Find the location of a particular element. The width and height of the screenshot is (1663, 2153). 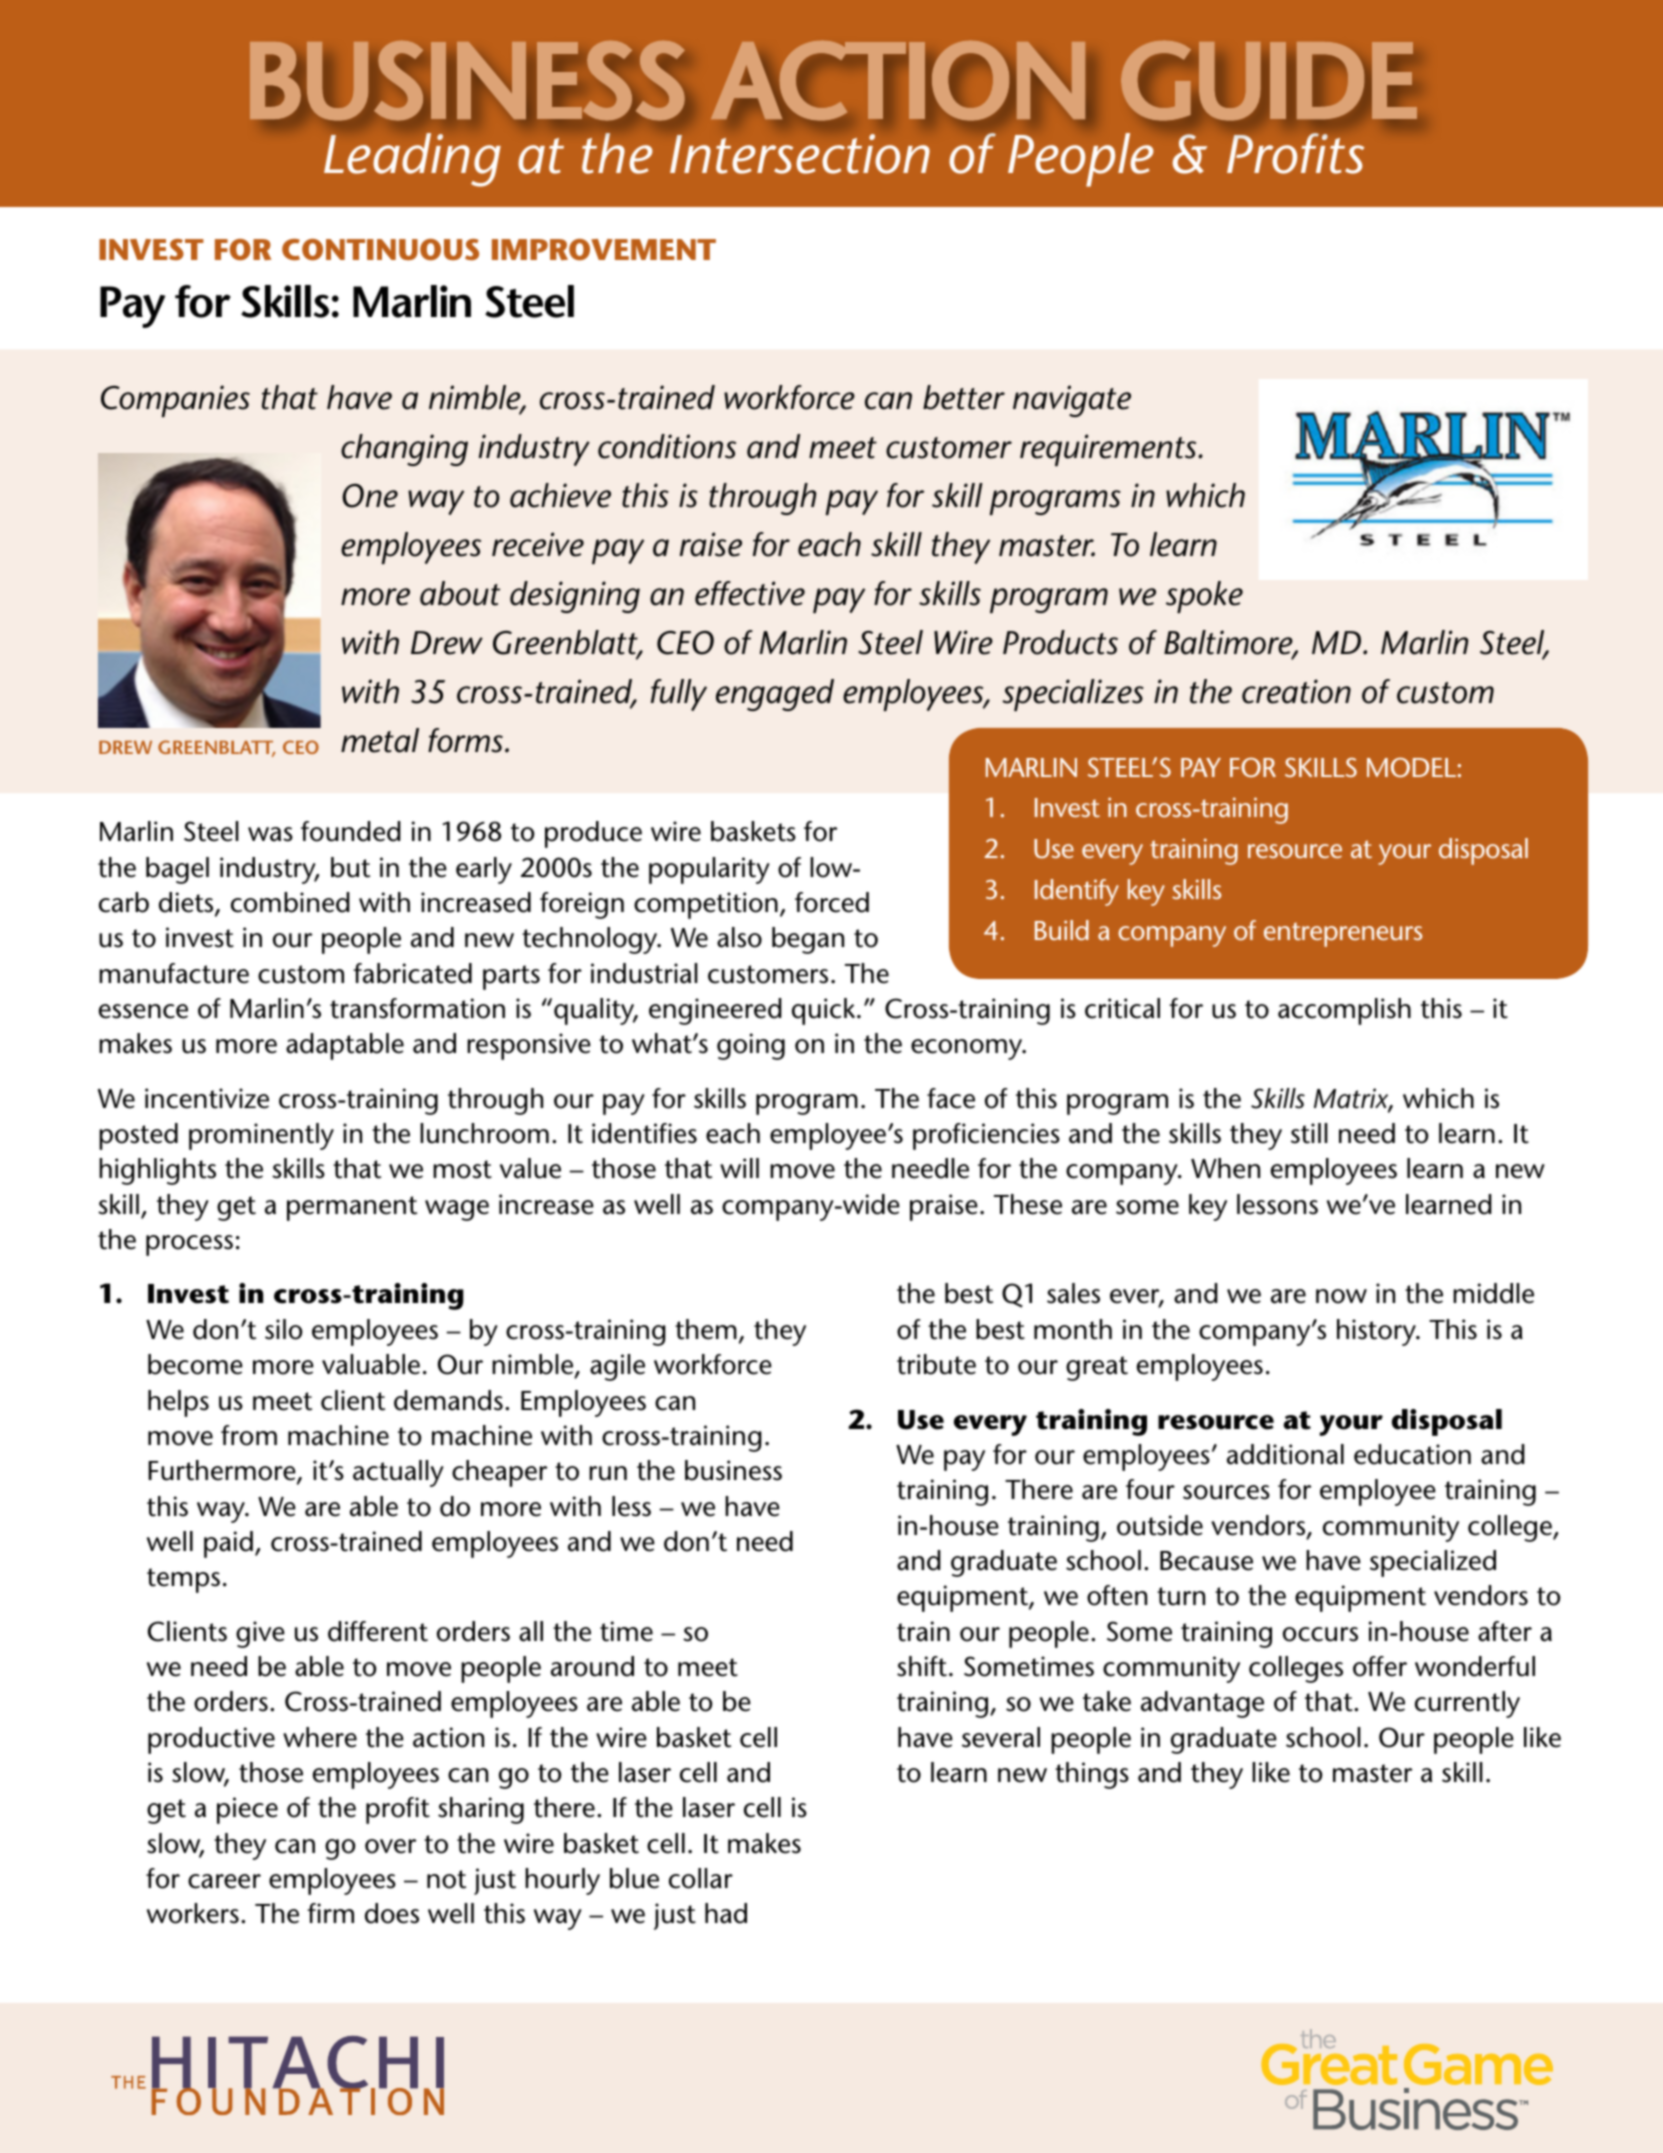

will is located at coordinates (739, 1168).
